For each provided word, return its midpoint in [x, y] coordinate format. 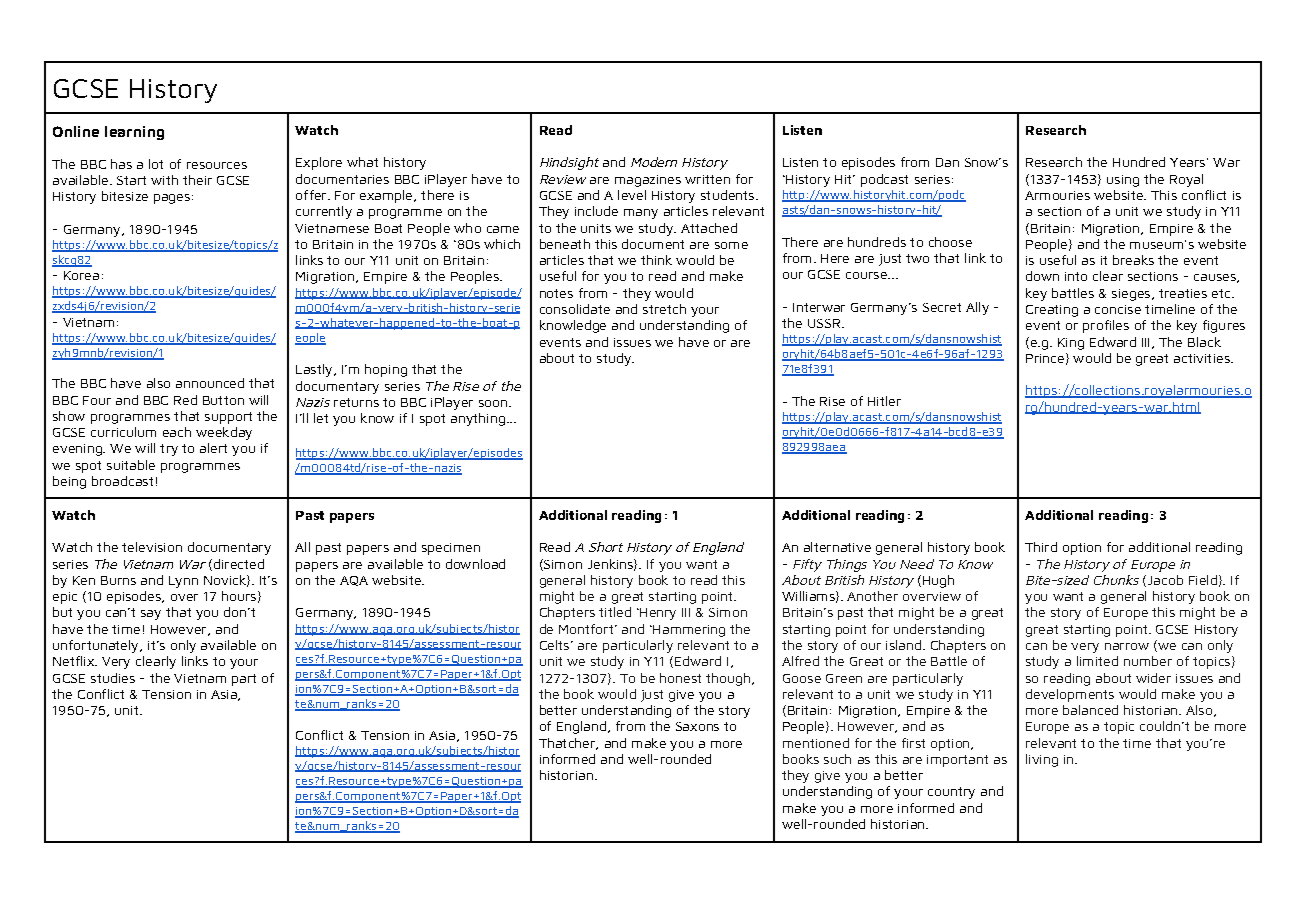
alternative [837, 547]
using [1123, 181]
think [656, 260]
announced [210, 383]
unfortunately [97, 646]
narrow [1127, 646]
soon [493, 403]
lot [156, 164]
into [1076, 276]
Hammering [688, 631]
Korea [81, 275]
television [152, 547]
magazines [648, 181]
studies [113, 678]
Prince [1045, 358]
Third [1041, 547]
